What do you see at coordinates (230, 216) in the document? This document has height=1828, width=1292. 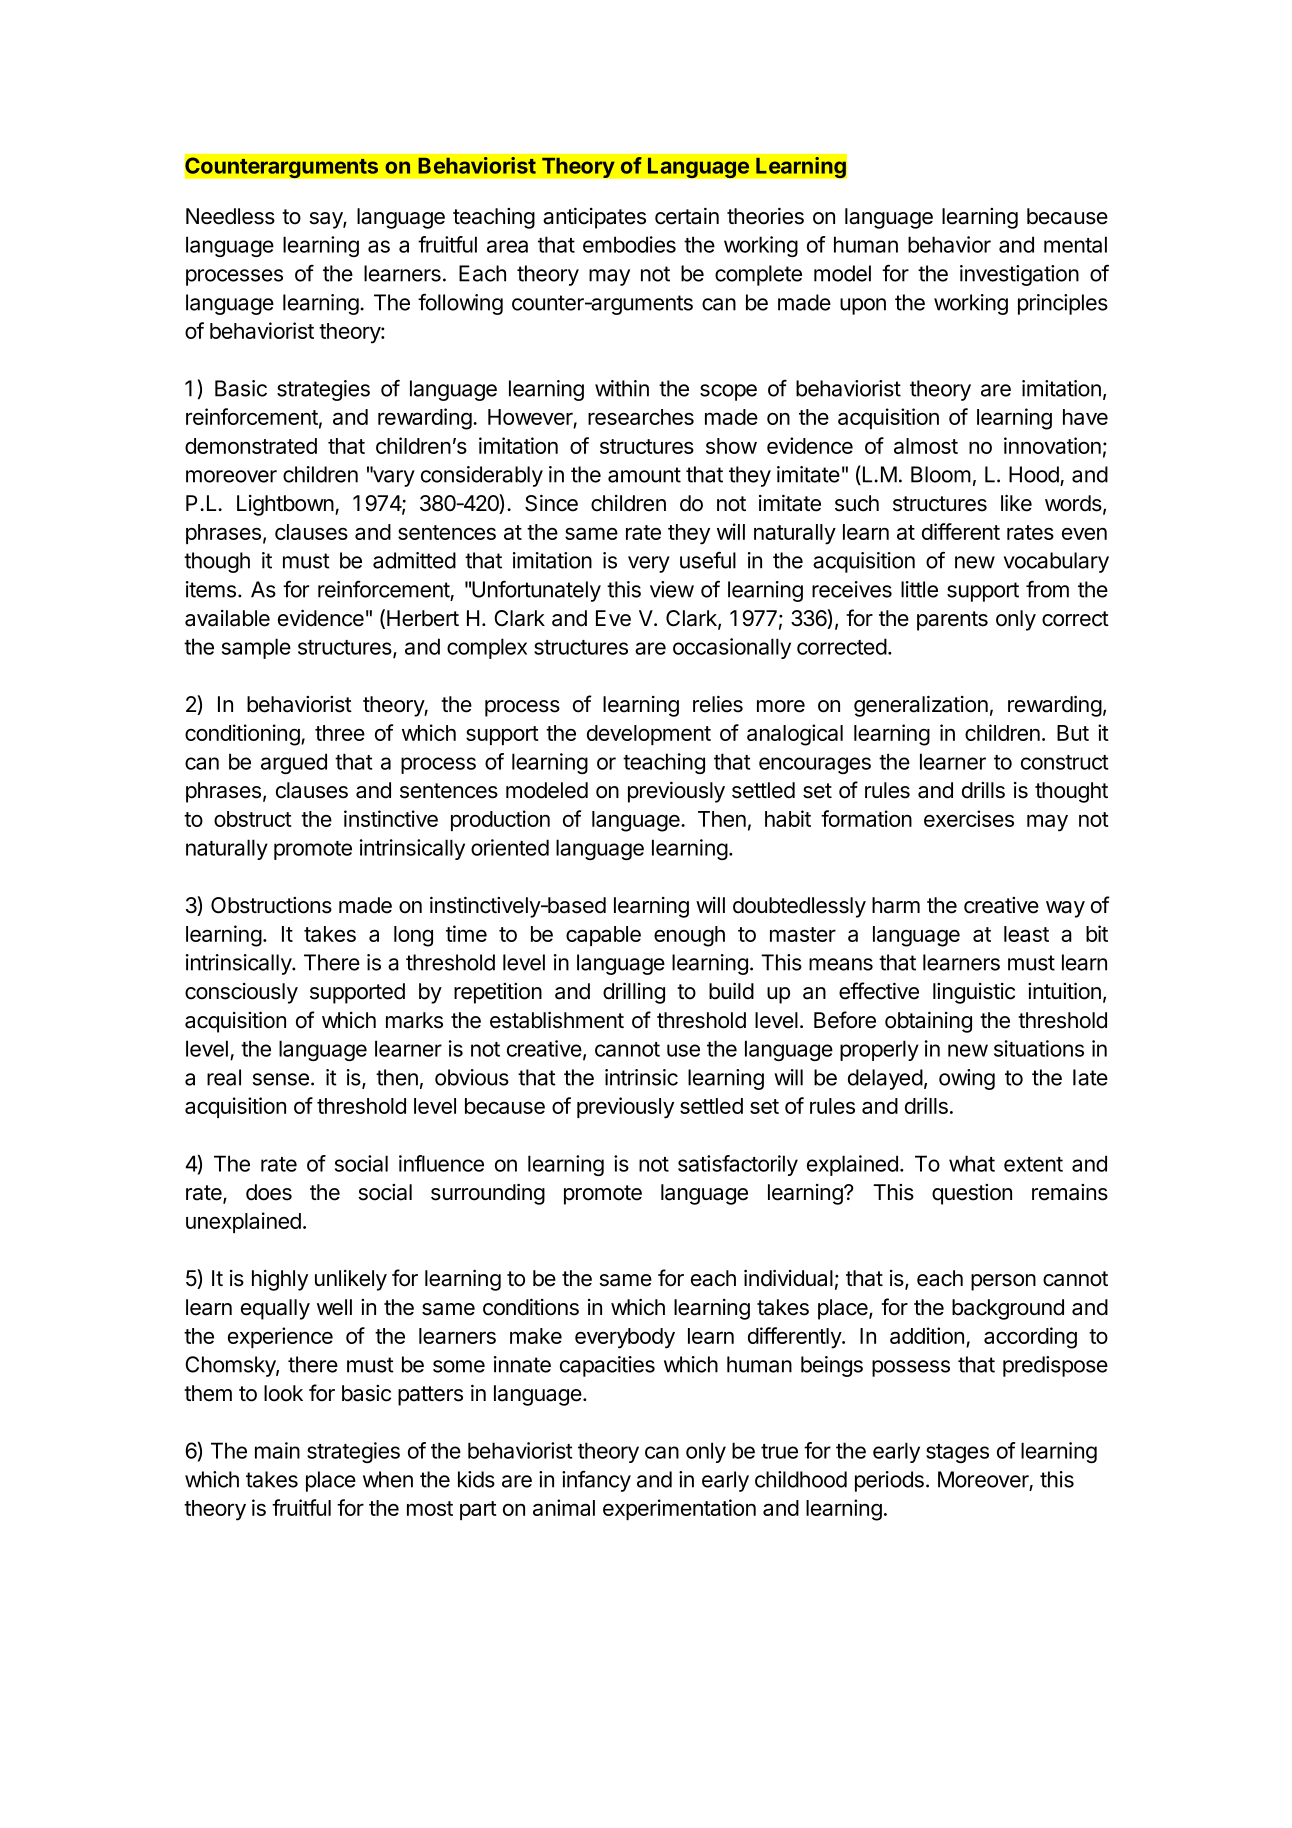 I see `Needless` at bounding box center [230, 216].
